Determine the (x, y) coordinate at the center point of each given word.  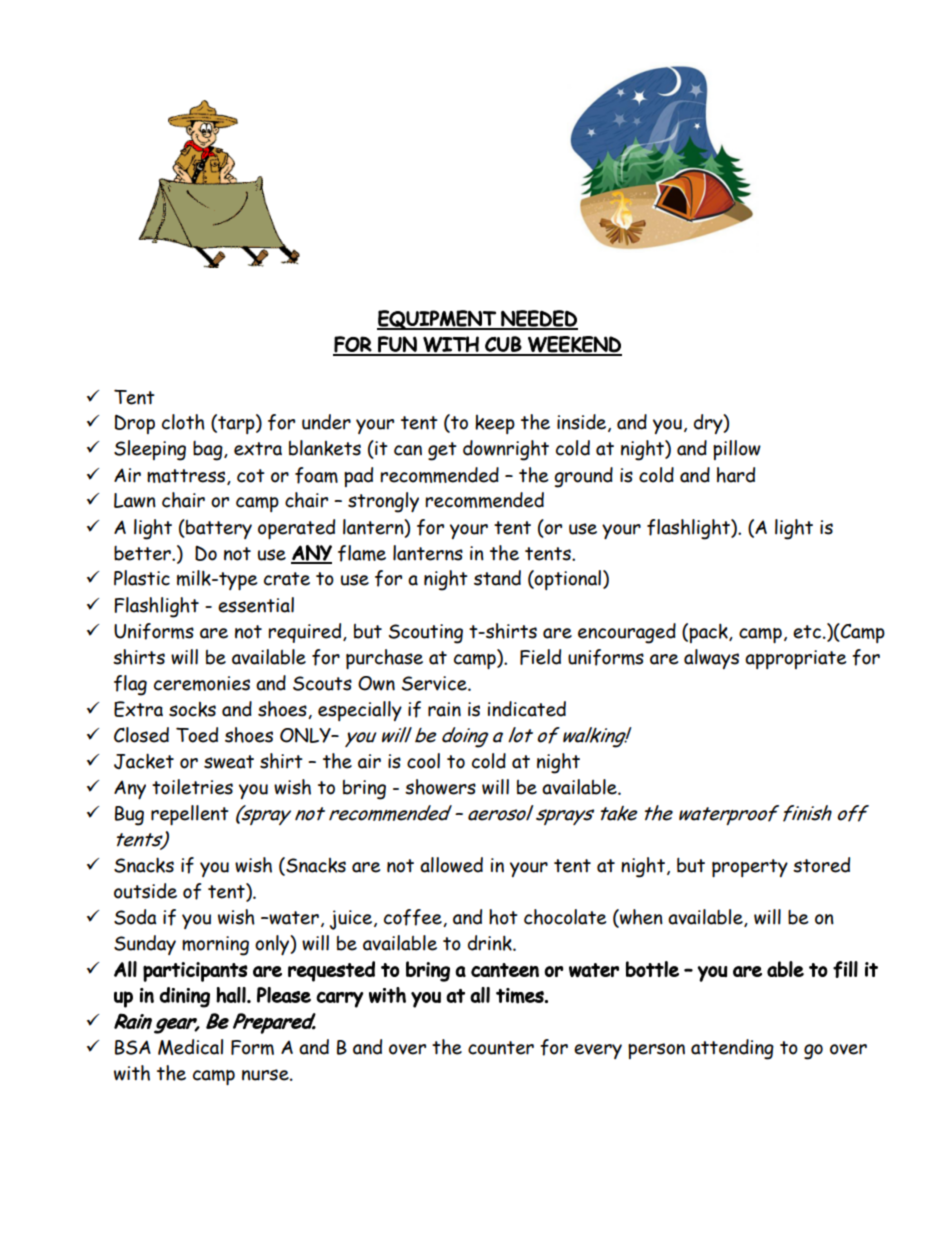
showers (440, 787)
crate (287, 579)
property (750, 868)
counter (501, 1048)
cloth (183, 422)
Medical (190, 1047)
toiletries (192, 787)
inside (583, 423)
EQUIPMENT (437, 320)
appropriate (795, 659)
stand (497, 578)
